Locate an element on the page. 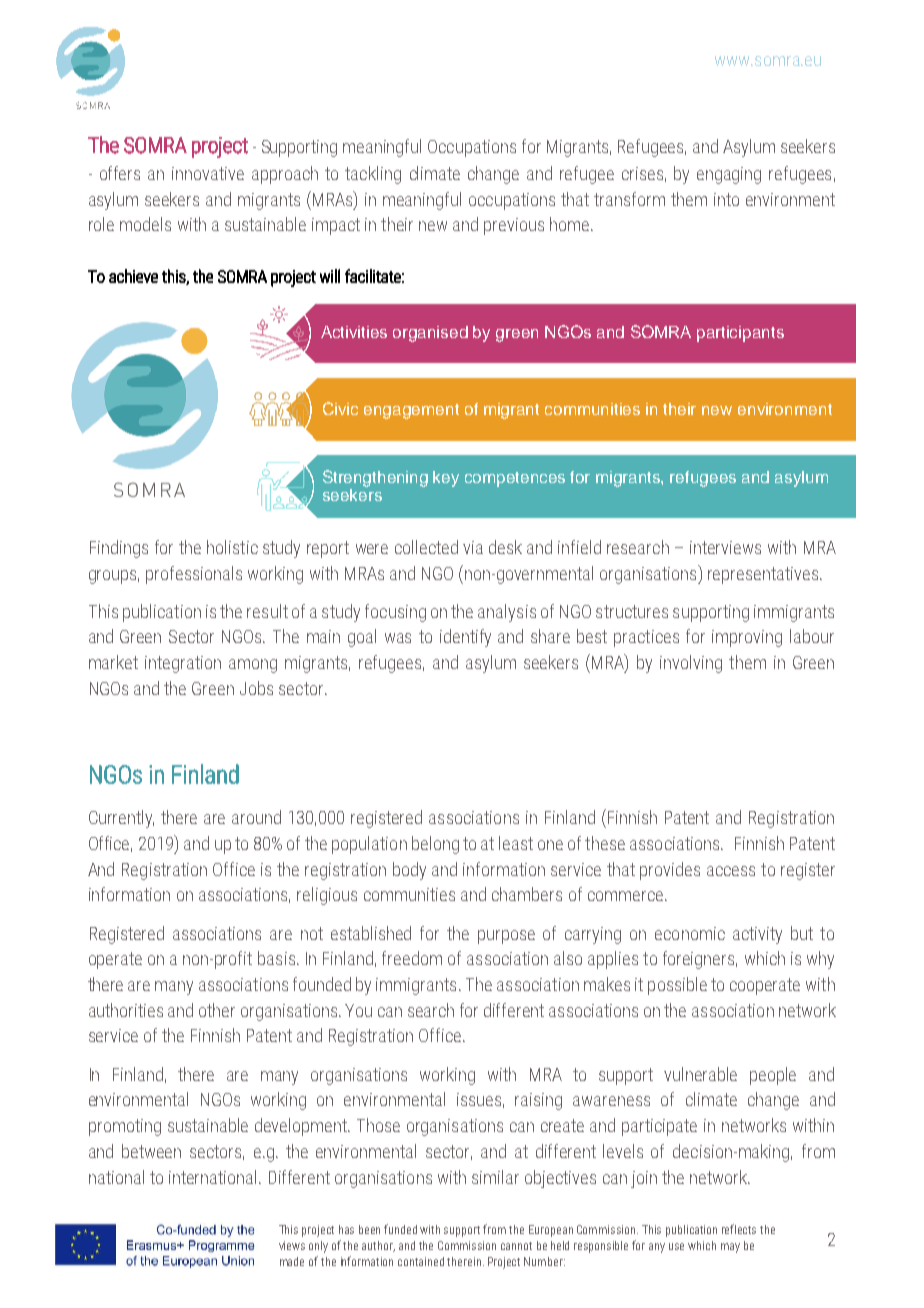 The width and height of the page is (924, 1308). Currently is located at coordinates (121, 819).
